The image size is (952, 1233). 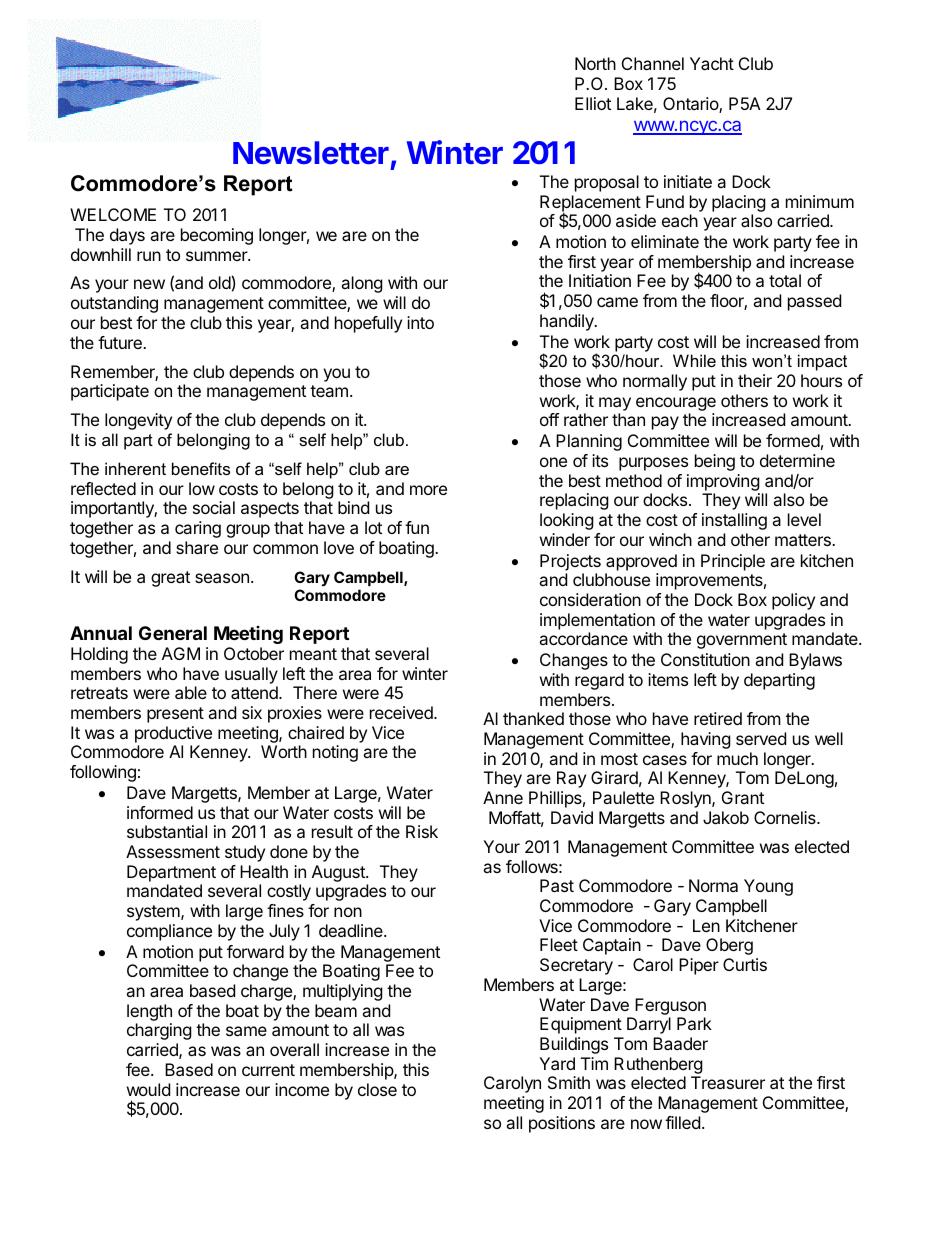 What do you see at coordinates (121, 342) in the screenshot?
I see `future` at bounding box center [121, 342].
